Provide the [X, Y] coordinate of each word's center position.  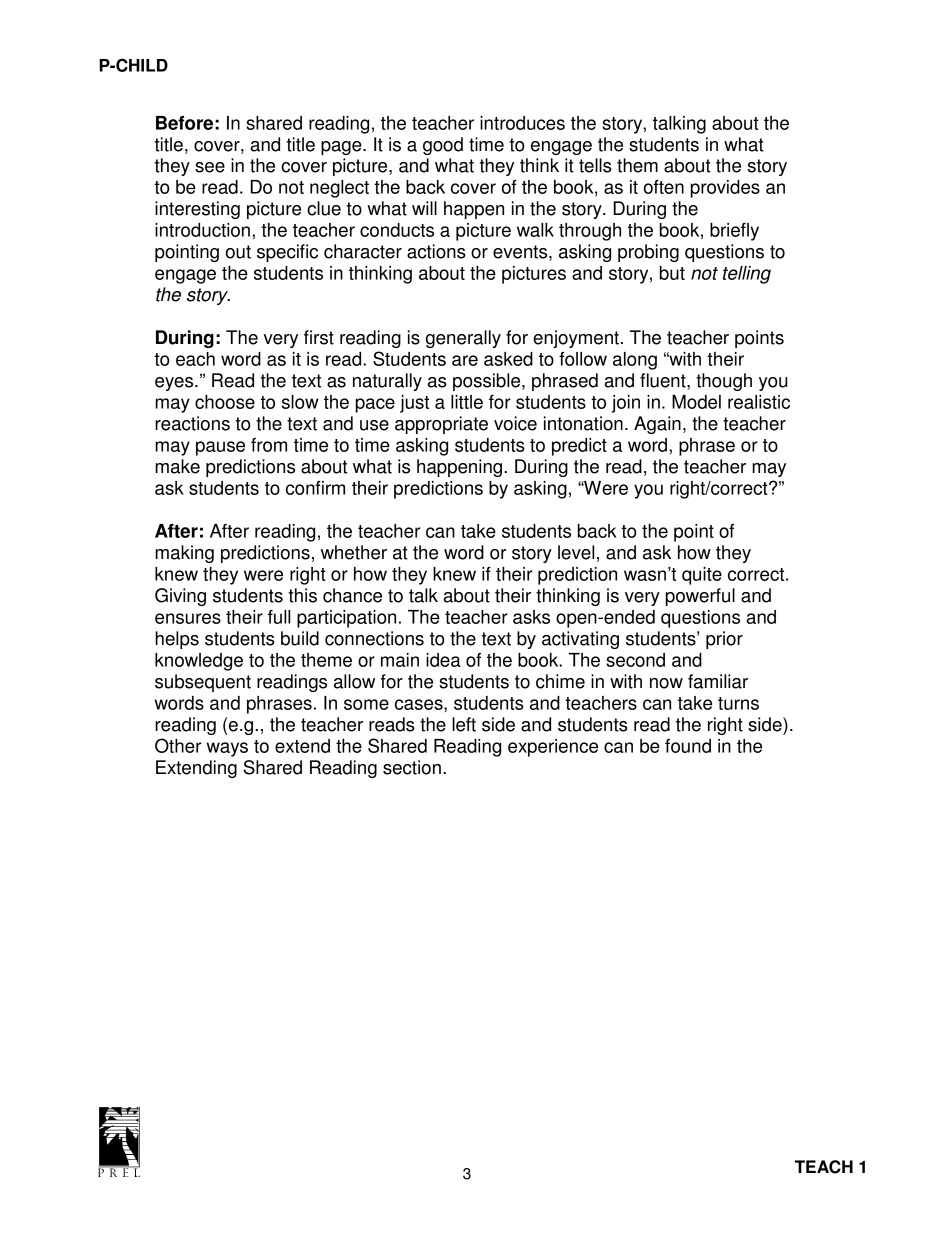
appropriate [441, 425]
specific [287, 253]
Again [657, 425]
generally [463, 339]
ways [227, 749]
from [269, 445]
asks [531, 617]
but [672, 273]
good [443, 146]
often [664, 187]
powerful [700, 597]
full [279, 617]
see [210, 167]
